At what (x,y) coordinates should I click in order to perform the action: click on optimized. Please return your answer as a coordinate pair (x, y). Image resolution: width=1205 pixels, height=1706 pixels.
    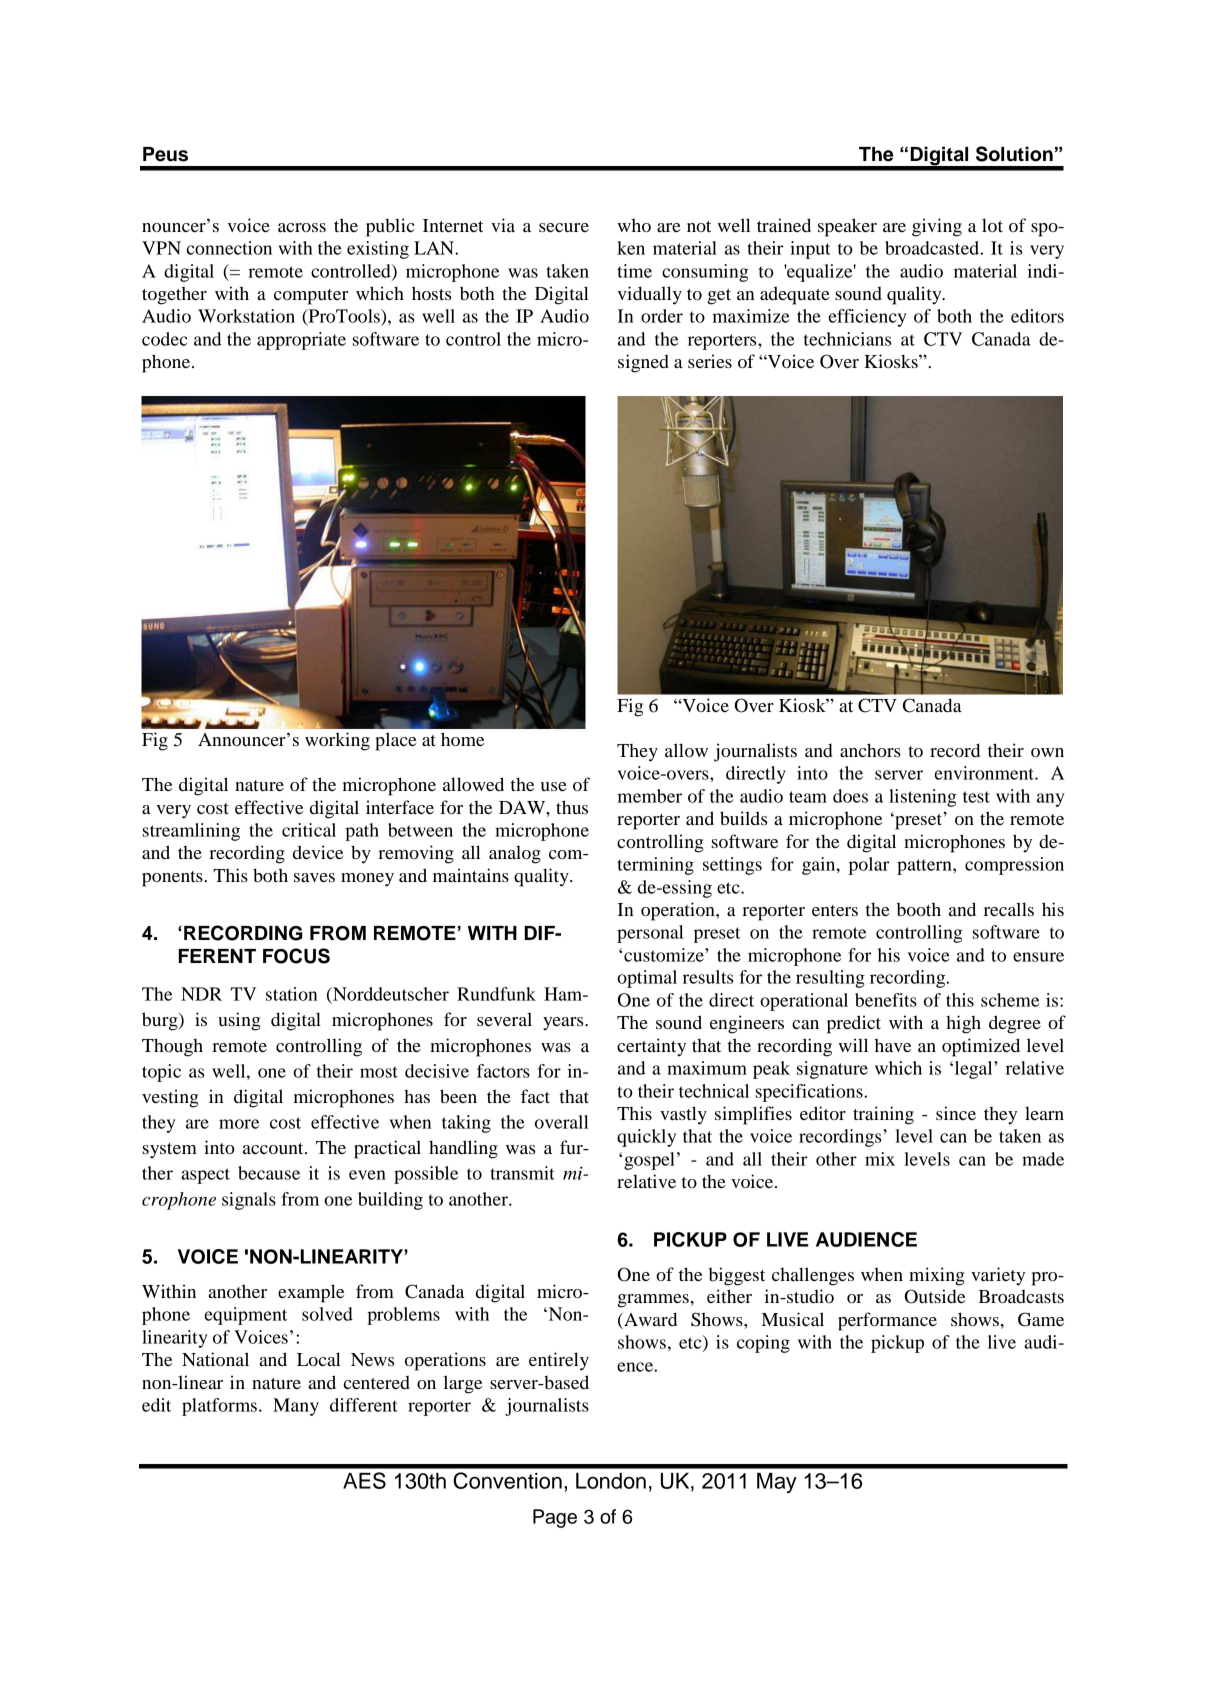
    Looking at the image, I should click on (981, 1047).
